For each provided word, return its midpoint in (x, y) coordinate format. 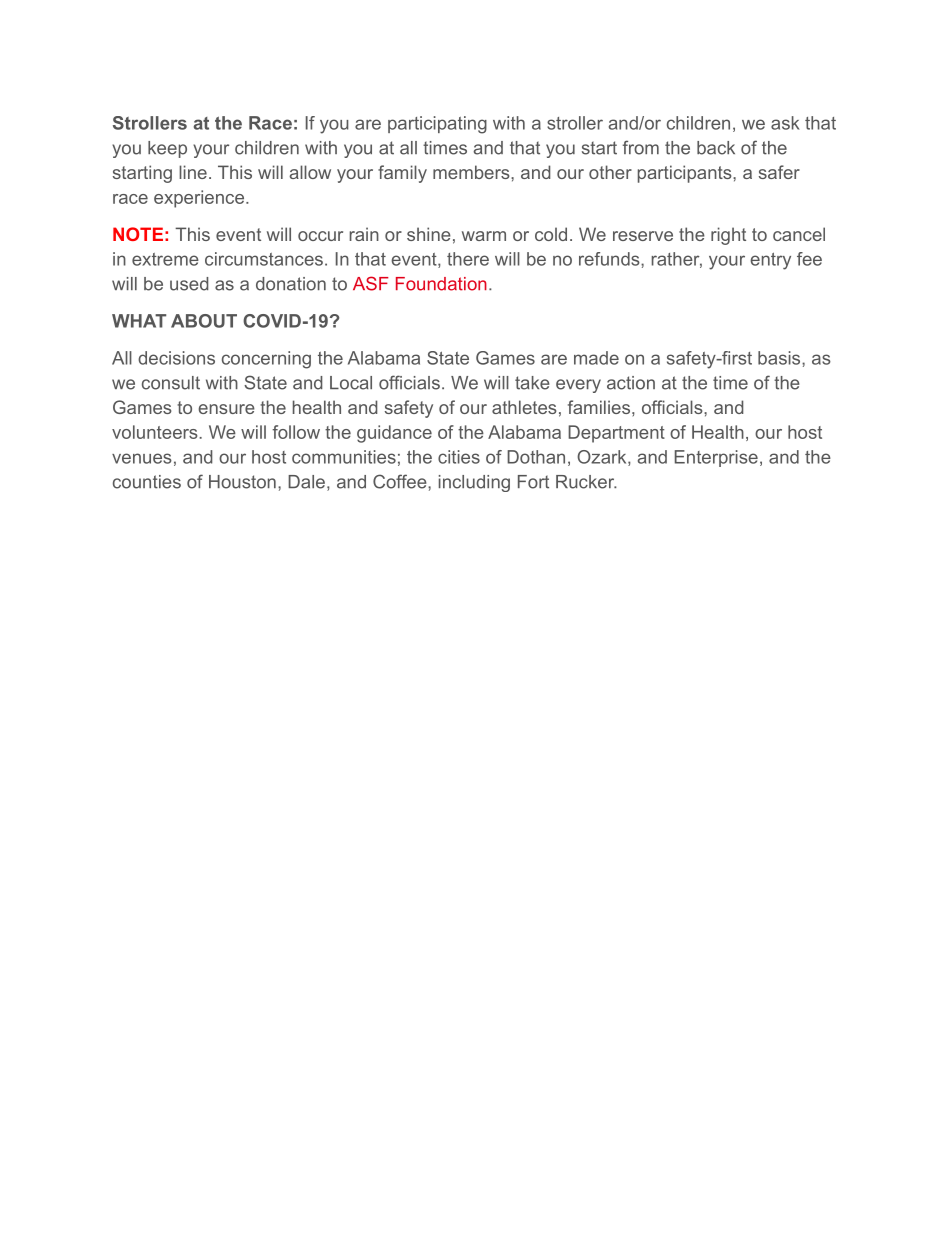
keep (167, 149)
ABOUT (204, 321)
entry (770, 261)
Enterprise (716, 458)
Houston (242, 482)
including (474, 483)
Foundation (441, 284)
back (716, 148)
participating (437, 125)
